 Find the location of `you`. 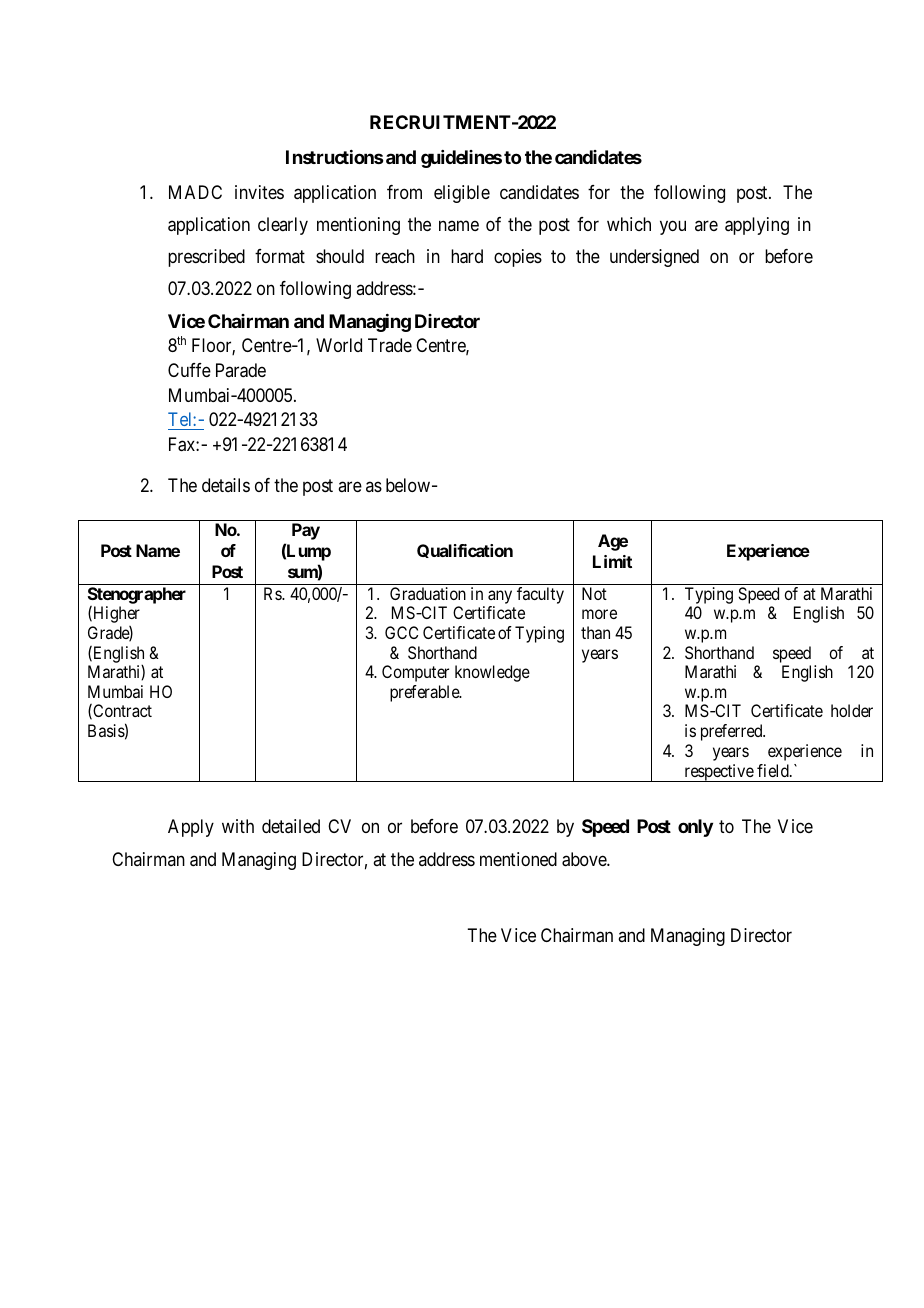

you is located at coordinates (673, 228).
